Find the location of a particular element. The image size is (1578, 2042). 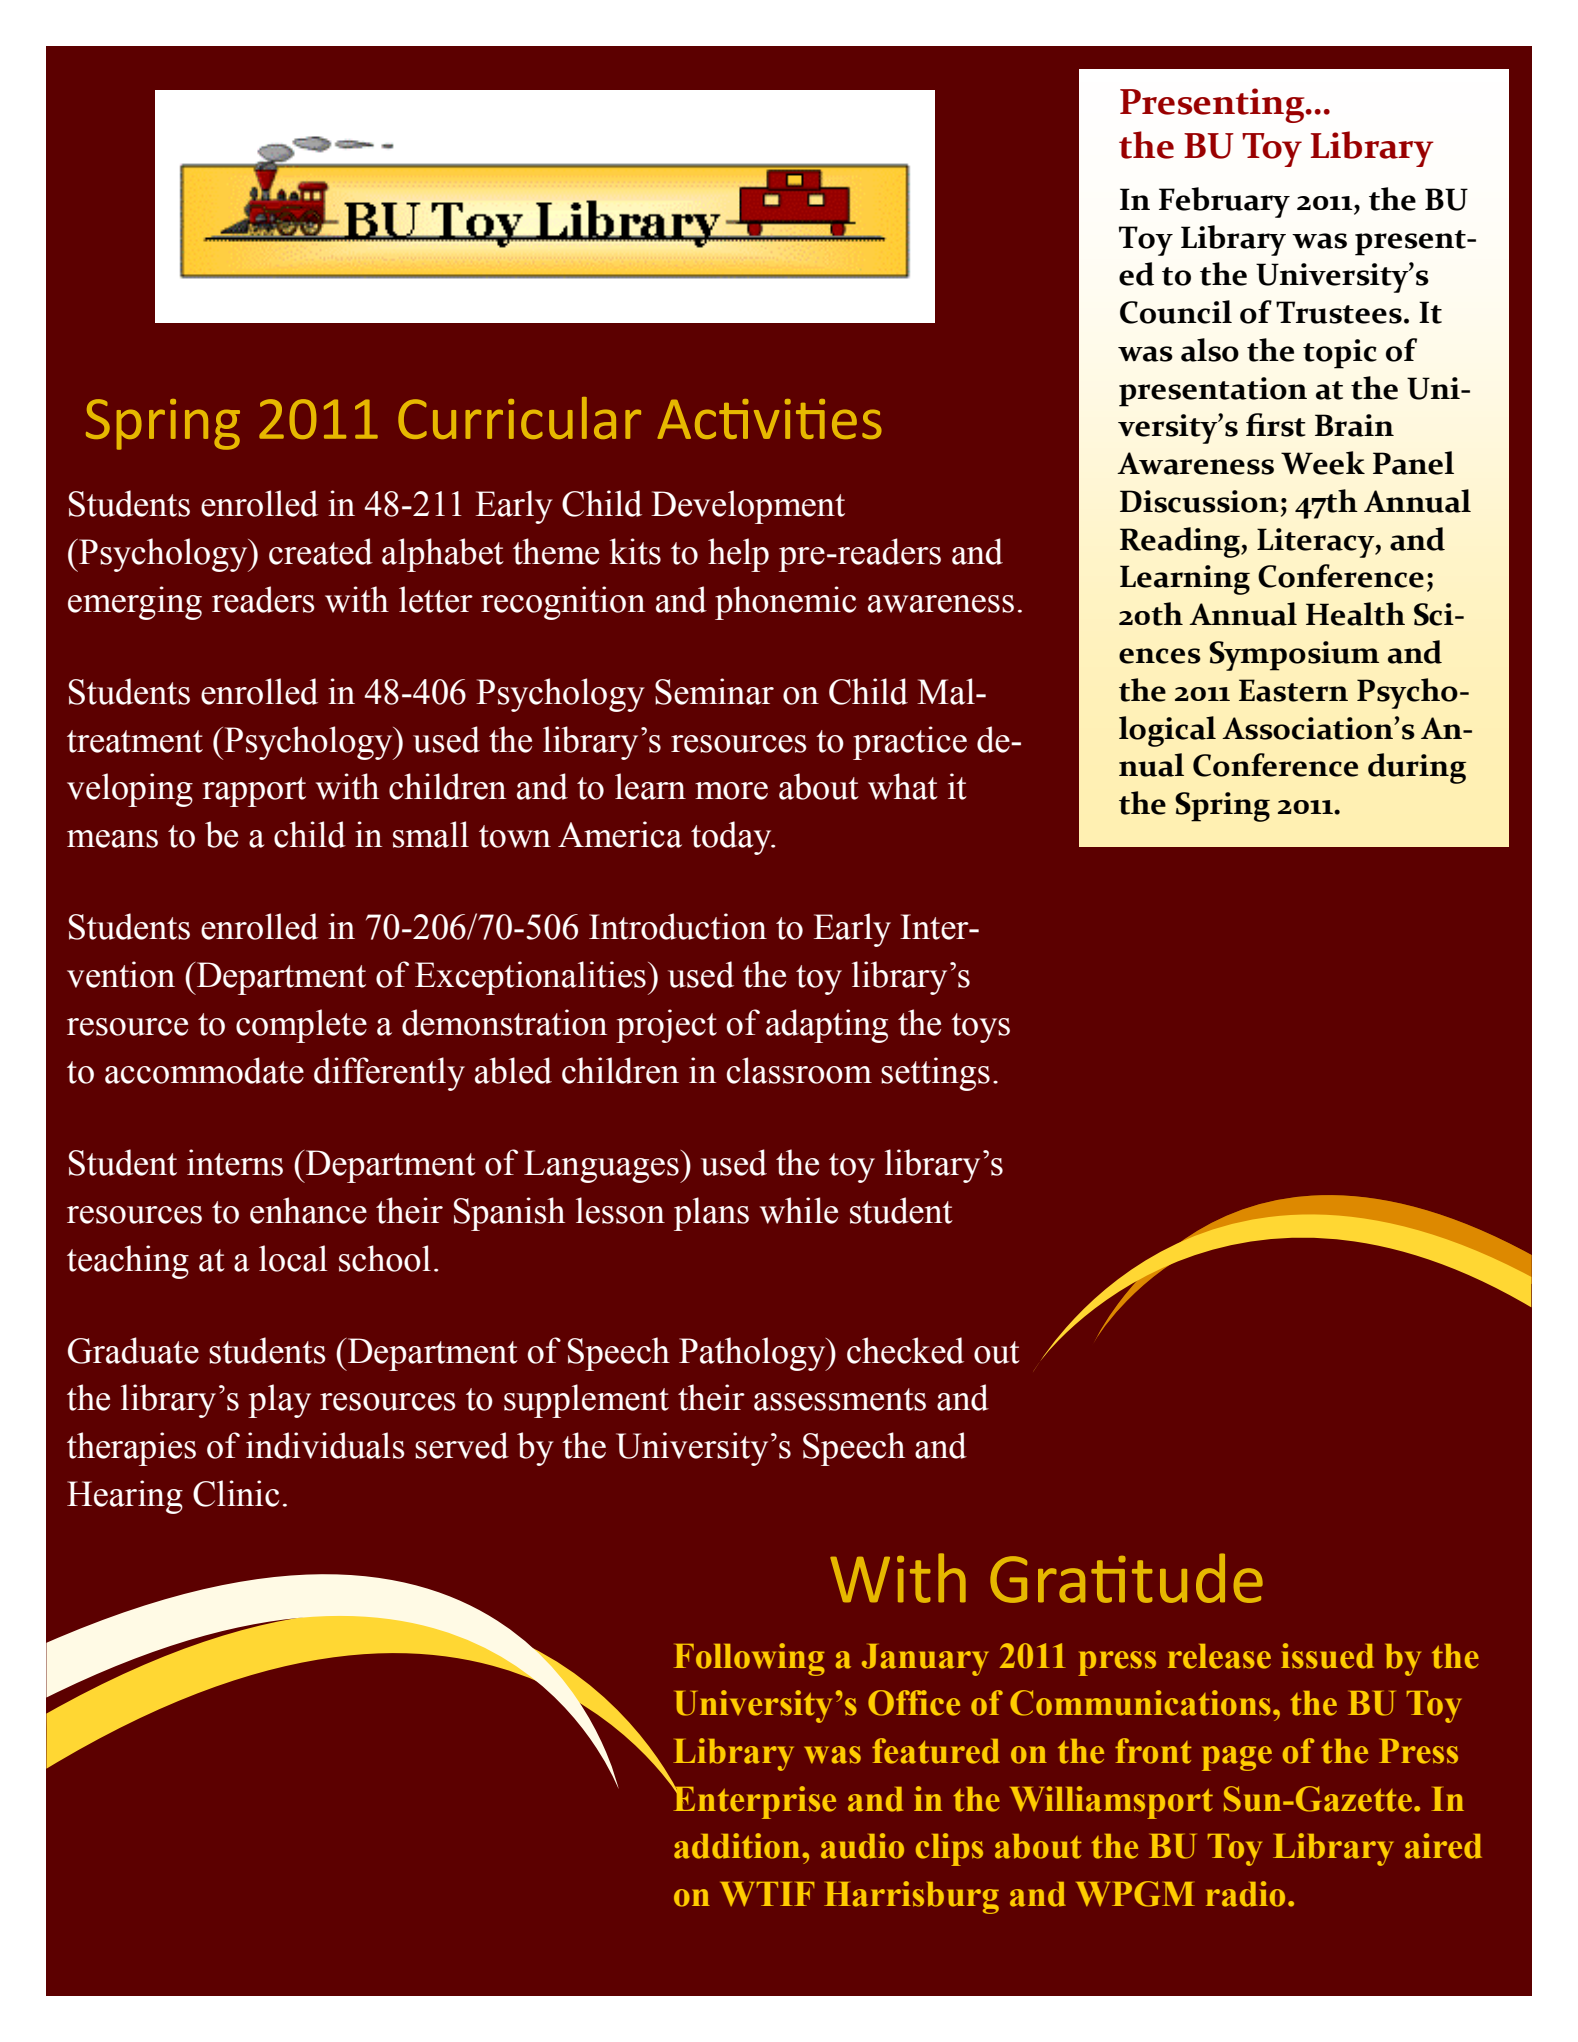

local is located at coordinates (293, 1258).
